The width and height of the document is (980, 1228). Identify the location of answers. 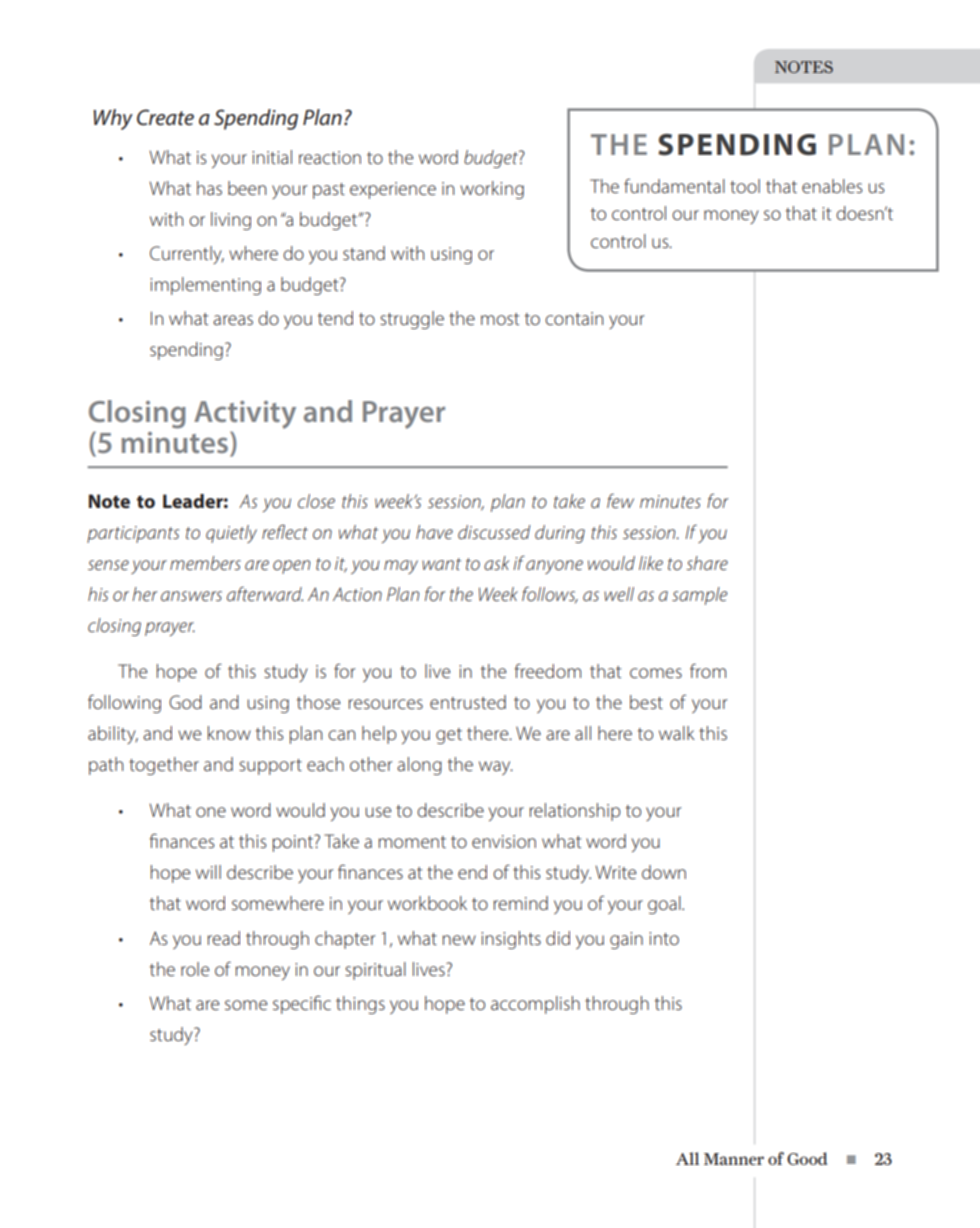
(191, 596).
